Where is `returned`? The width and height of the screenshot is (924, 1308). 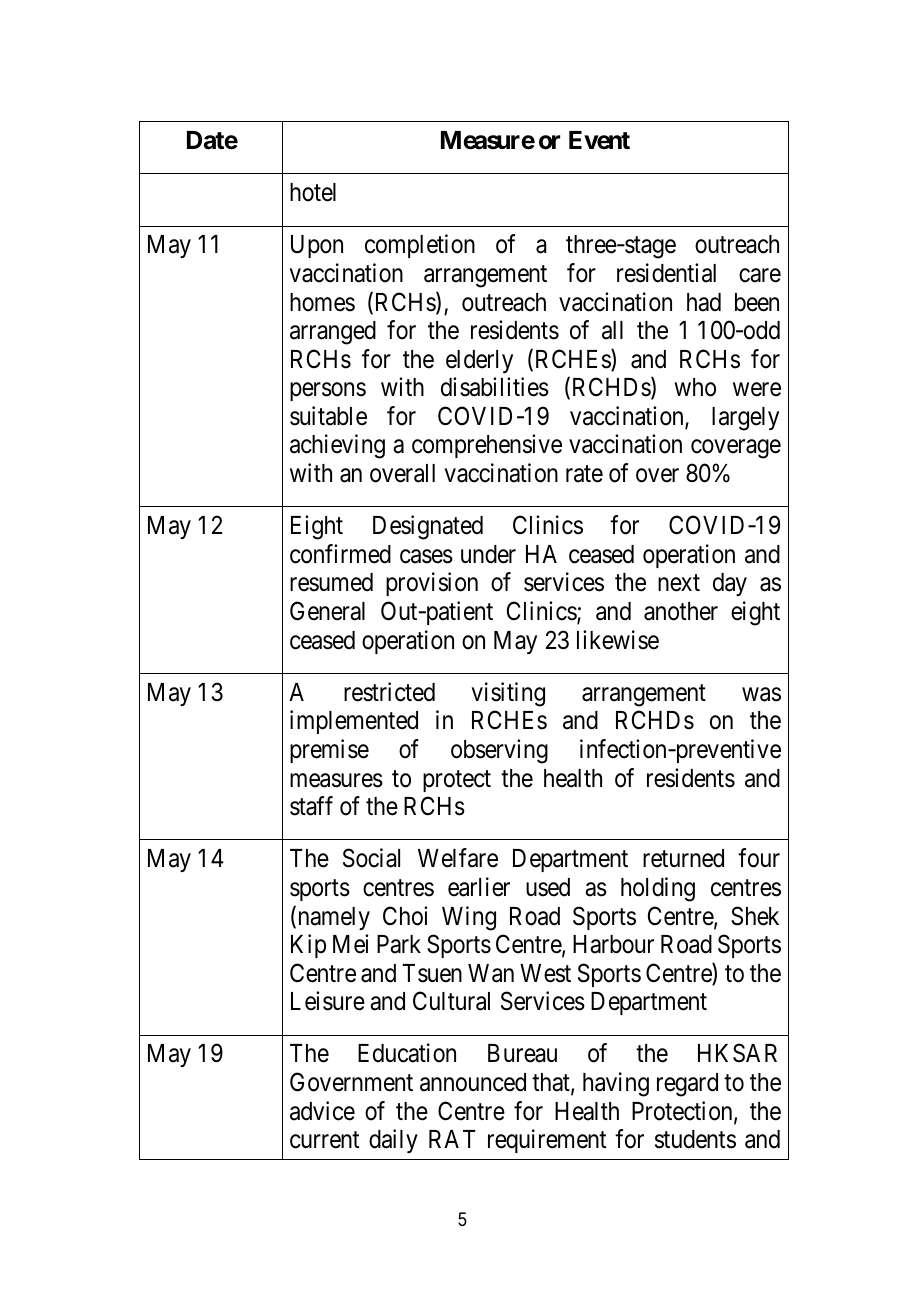 returned is located at coordinates (683, 858).
